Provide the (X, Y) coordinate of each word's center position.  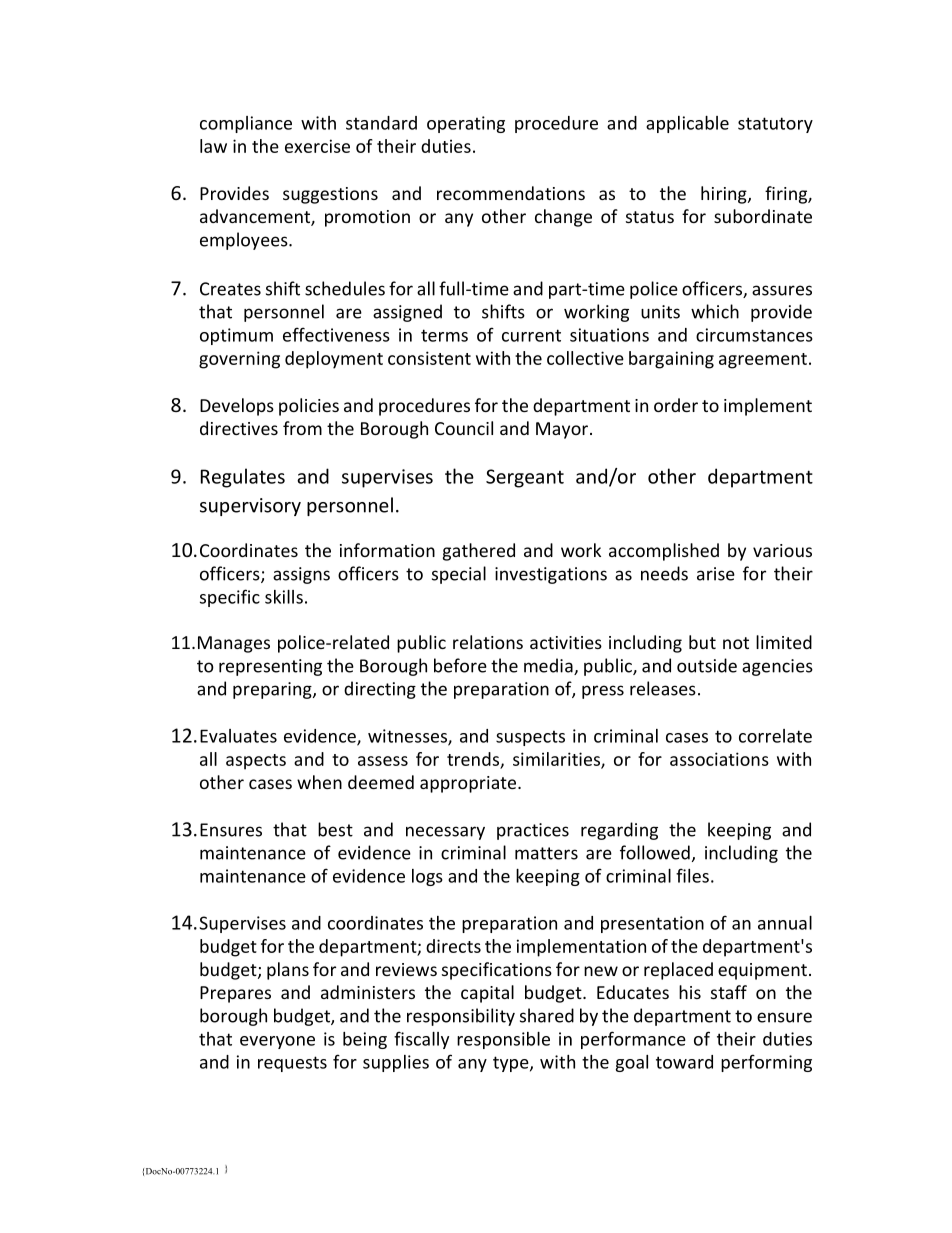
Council (464, 428)
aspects (256, 762)
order (676, 405)
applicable (687, 124)
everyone (277, 1042)
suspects (530, 738)
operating (466, 124)
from (302, 428)
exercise (317, 146)
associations (719, 759)
